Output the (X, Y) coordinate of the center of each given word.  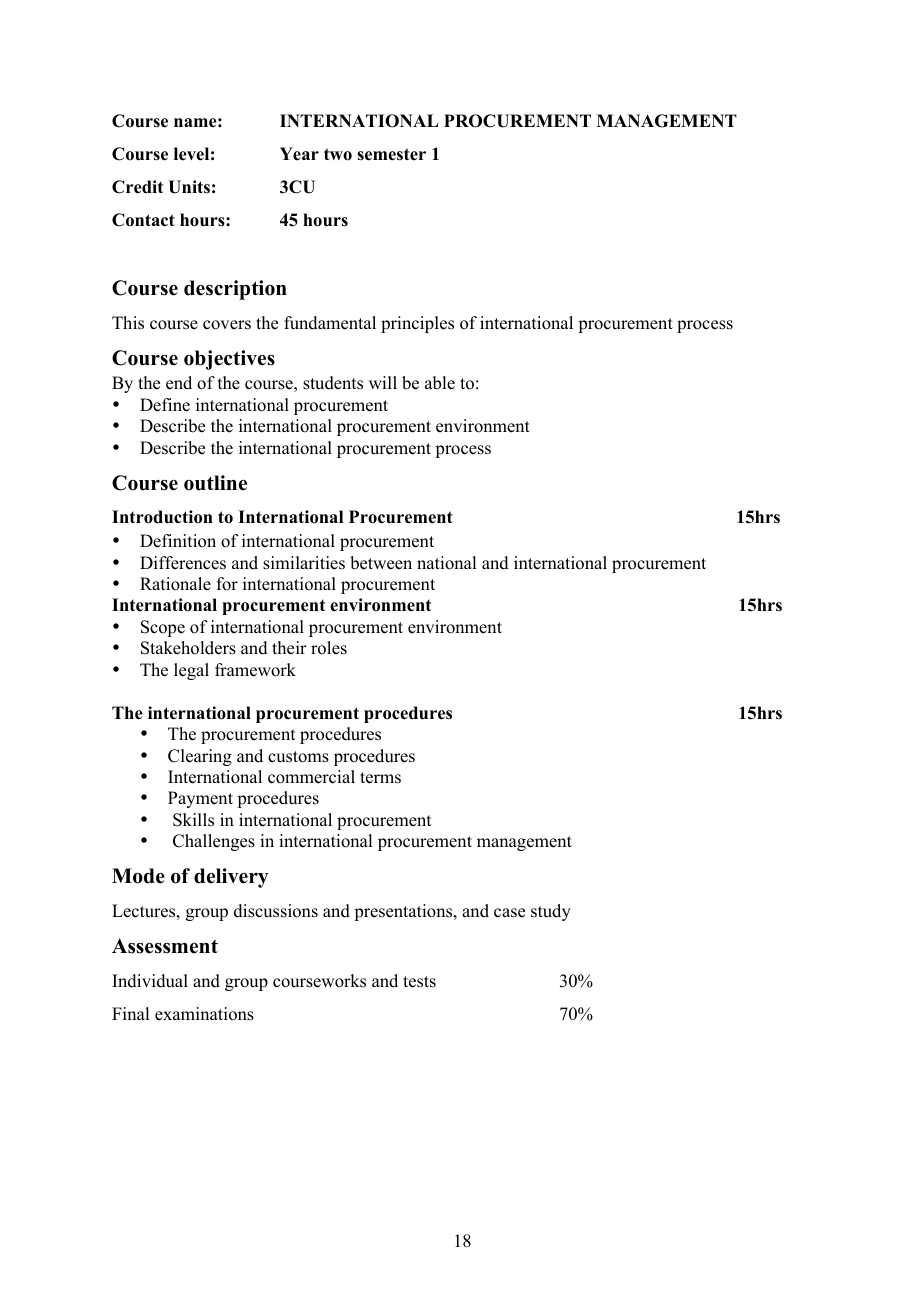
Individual (150, 981)
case (509, 913)
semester (391, 154)
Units (189, 187)
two (338, 154)
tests (419, 982)
